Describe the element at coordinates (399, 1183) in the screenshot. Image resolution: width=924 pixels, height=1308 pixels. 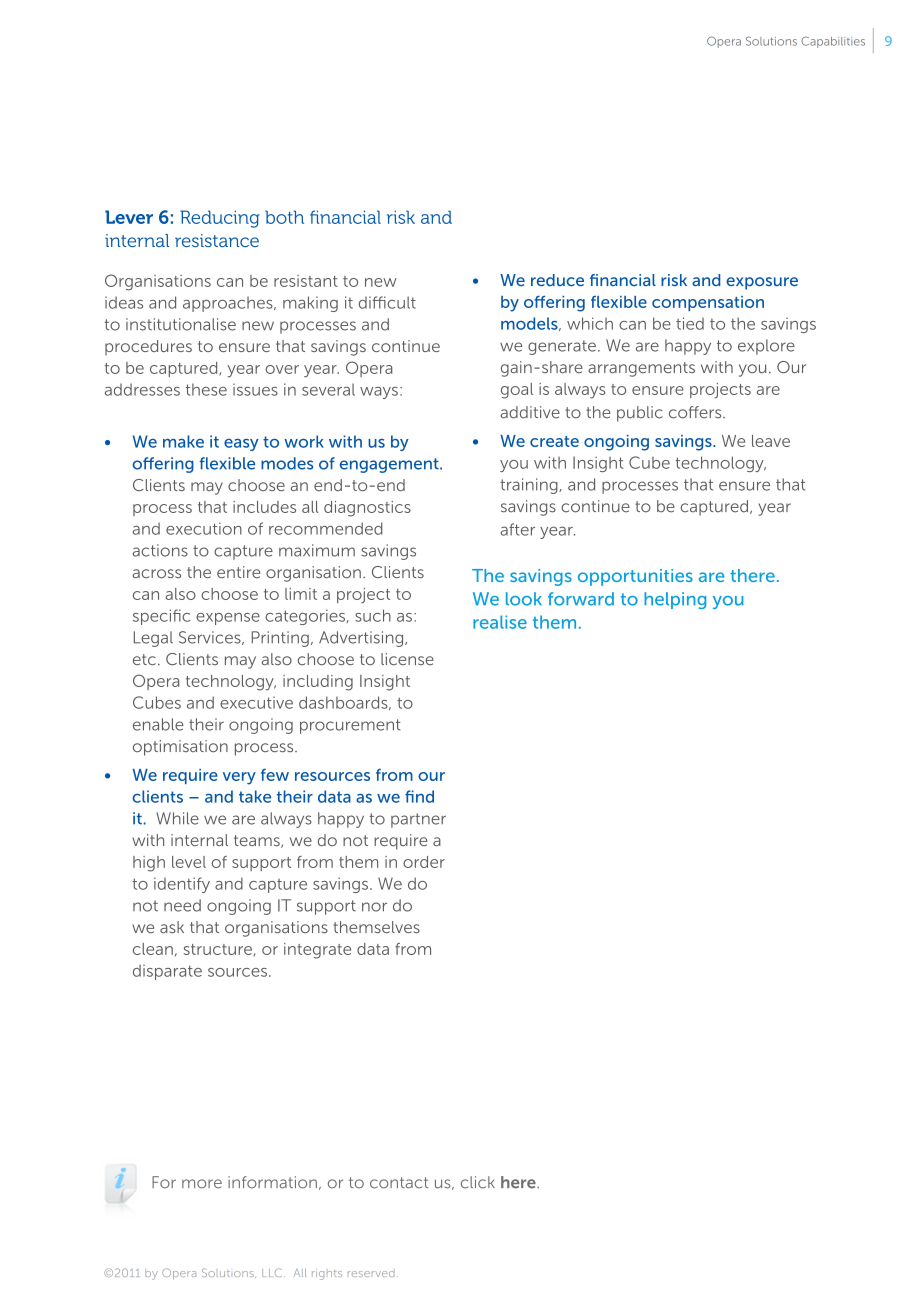
I see `contact` at that location.
